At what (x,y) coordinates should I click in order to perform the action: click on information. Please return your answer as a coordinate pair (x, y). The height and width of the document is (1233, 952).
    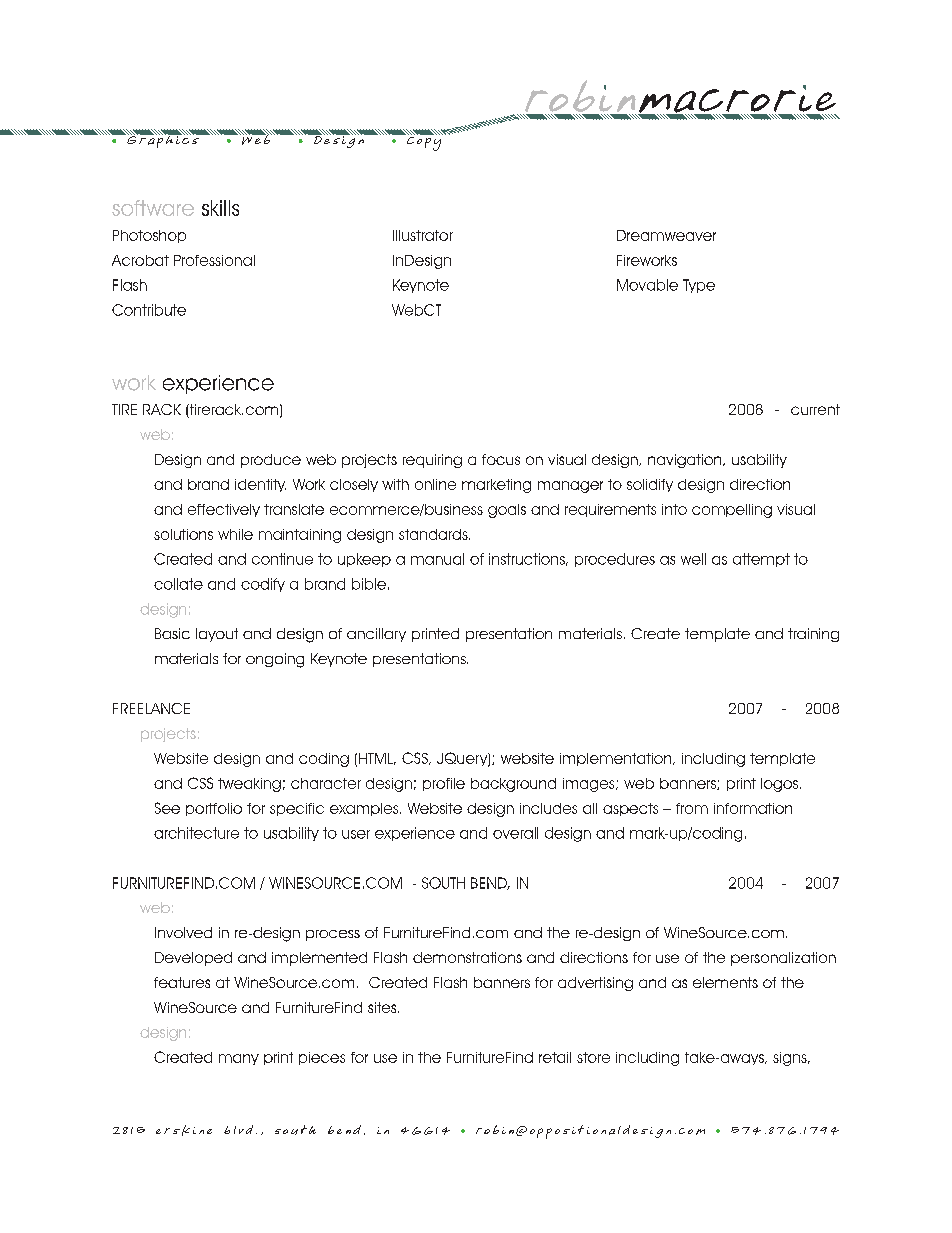
    Looking at the image, I should click on (753, 808).
